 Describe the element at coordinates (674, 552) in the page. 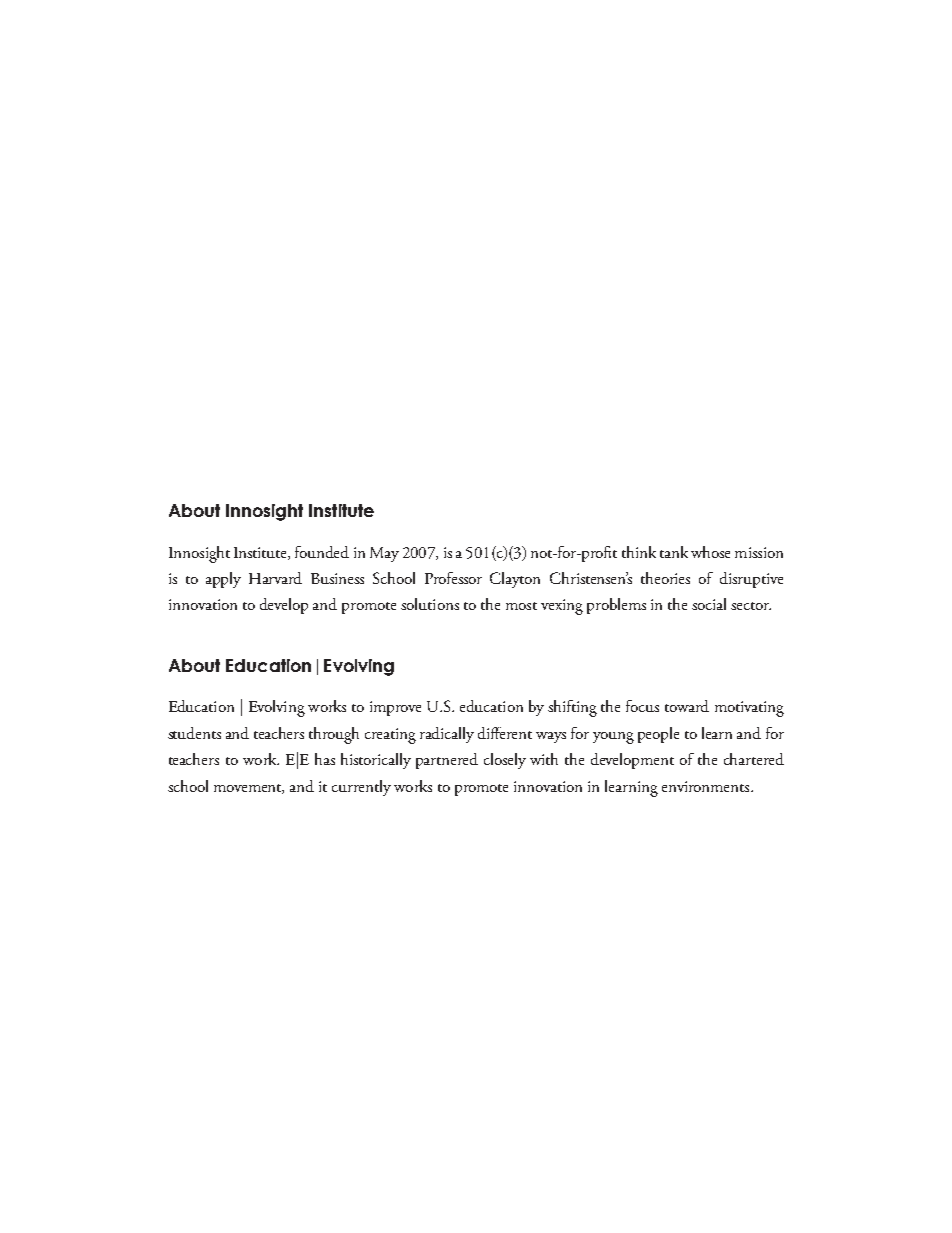

I see `tank` at that location.
